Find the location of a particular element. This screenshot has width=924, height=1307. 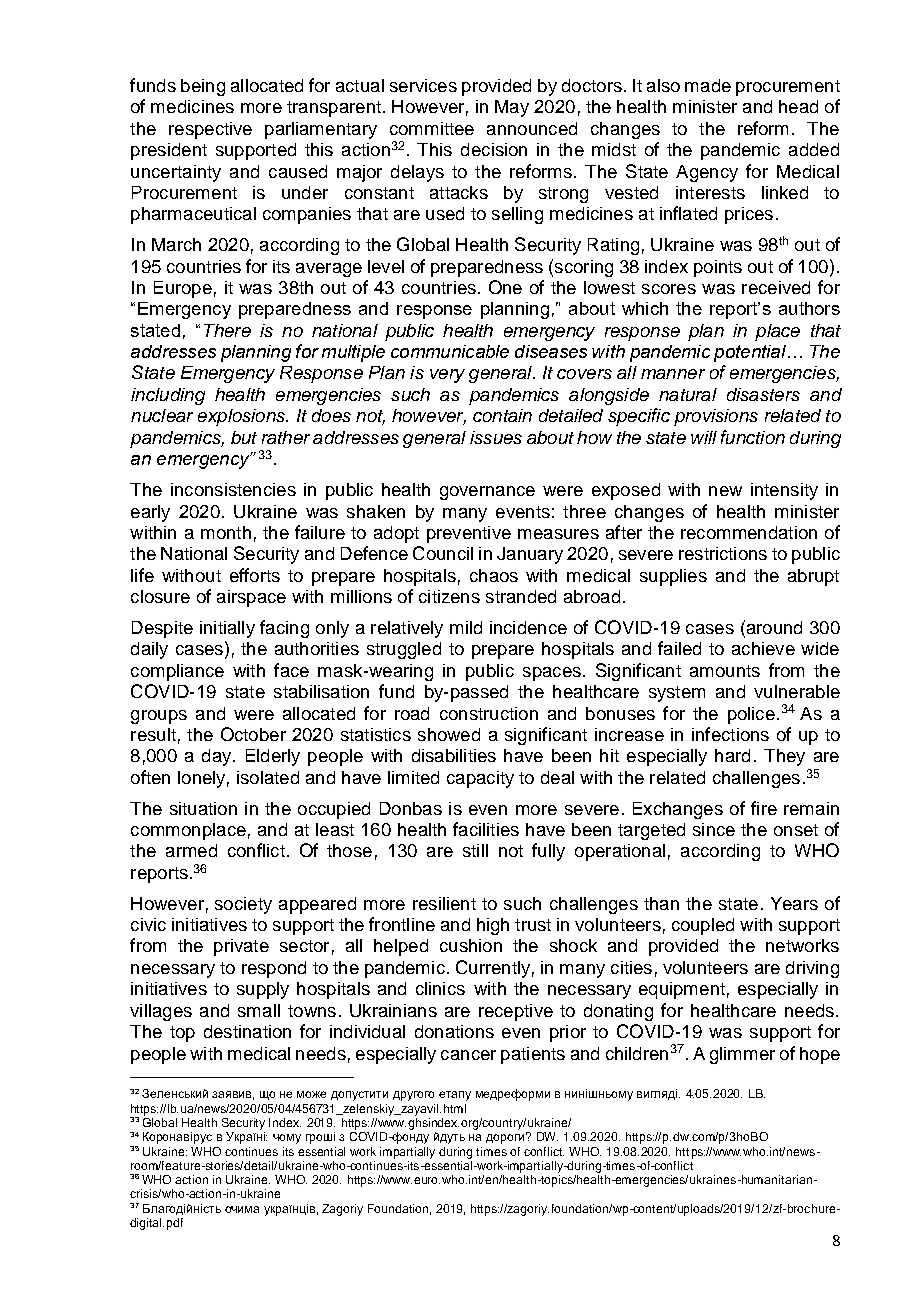

chaos is located at coordinates (494, 575).
